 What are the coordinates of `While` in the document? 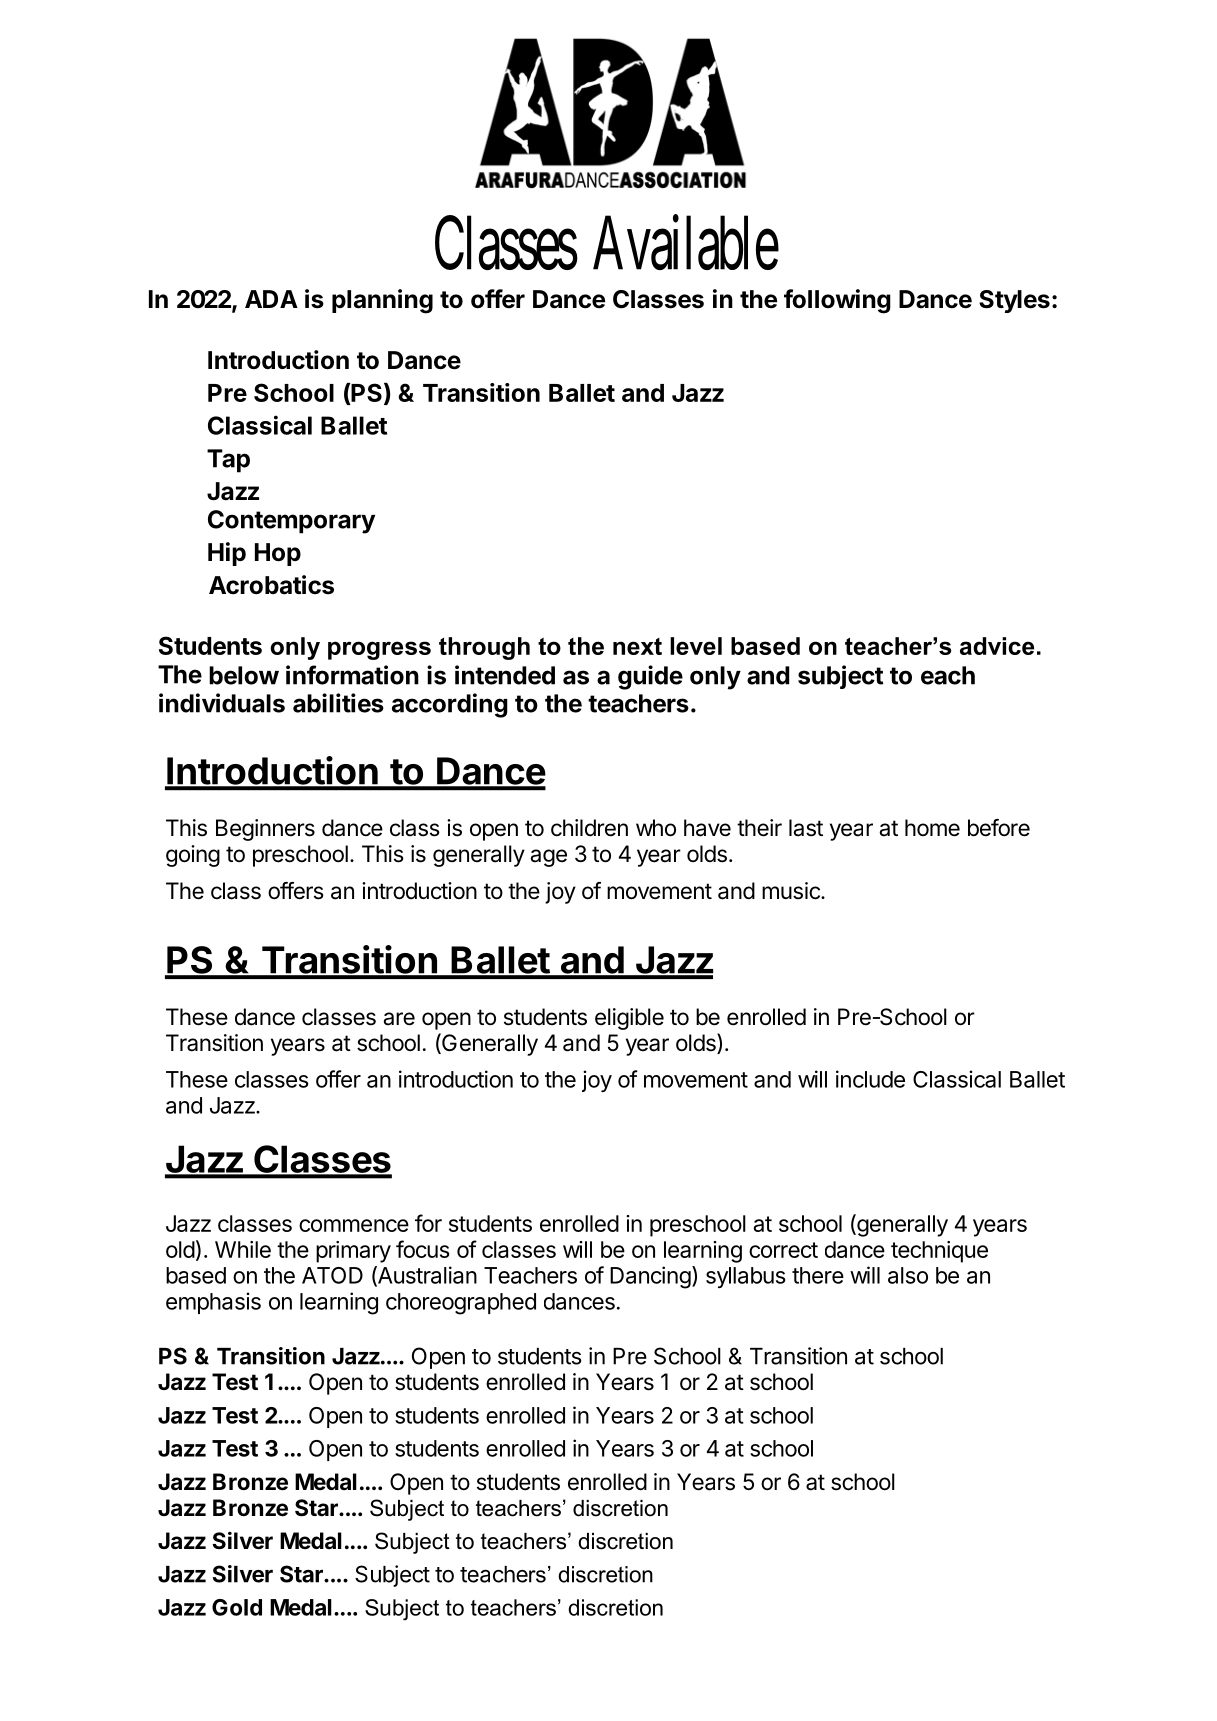 It's located at (243, 1249).
